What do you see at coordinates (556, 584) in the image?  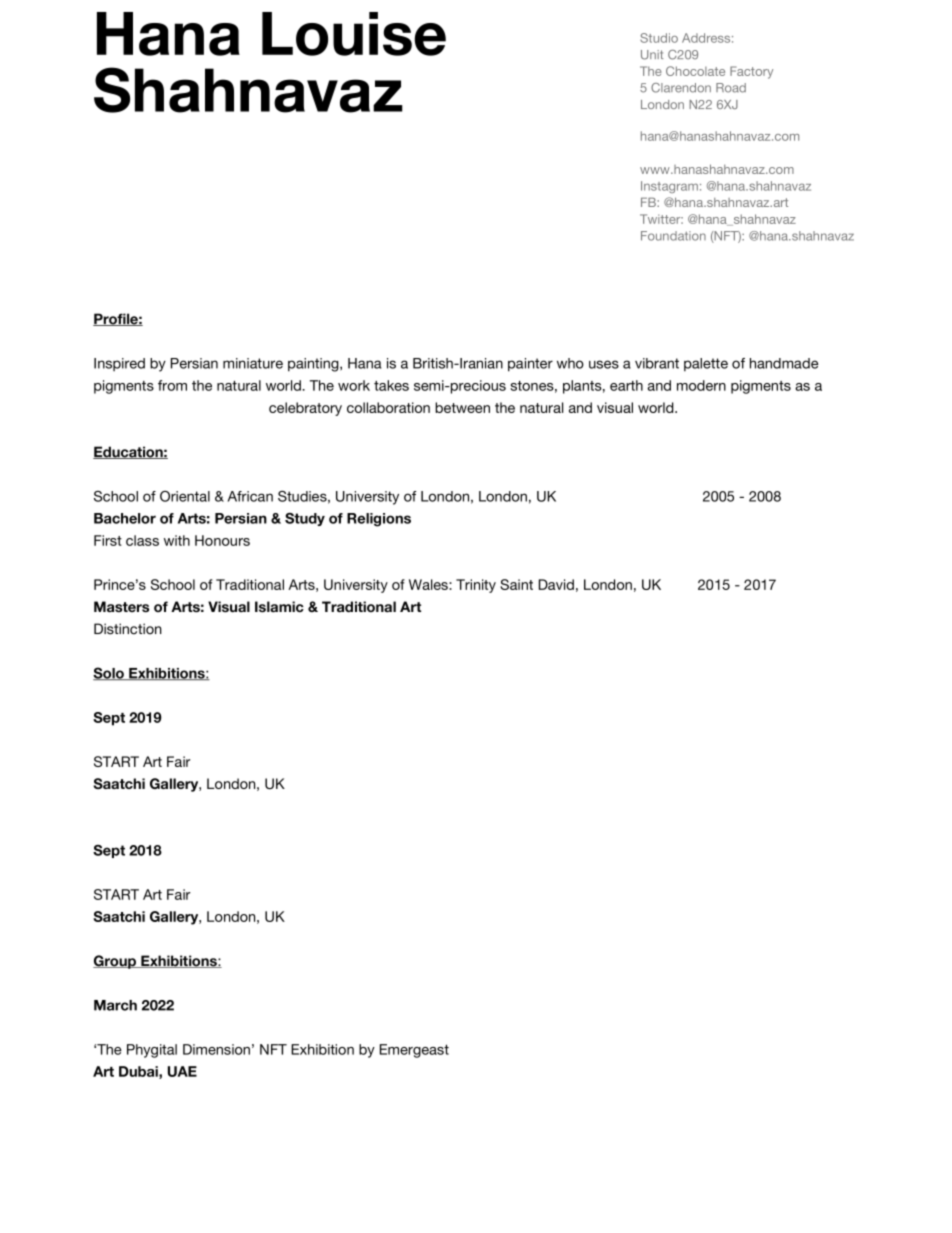 I see `David` at bounding box center [556, 584].
